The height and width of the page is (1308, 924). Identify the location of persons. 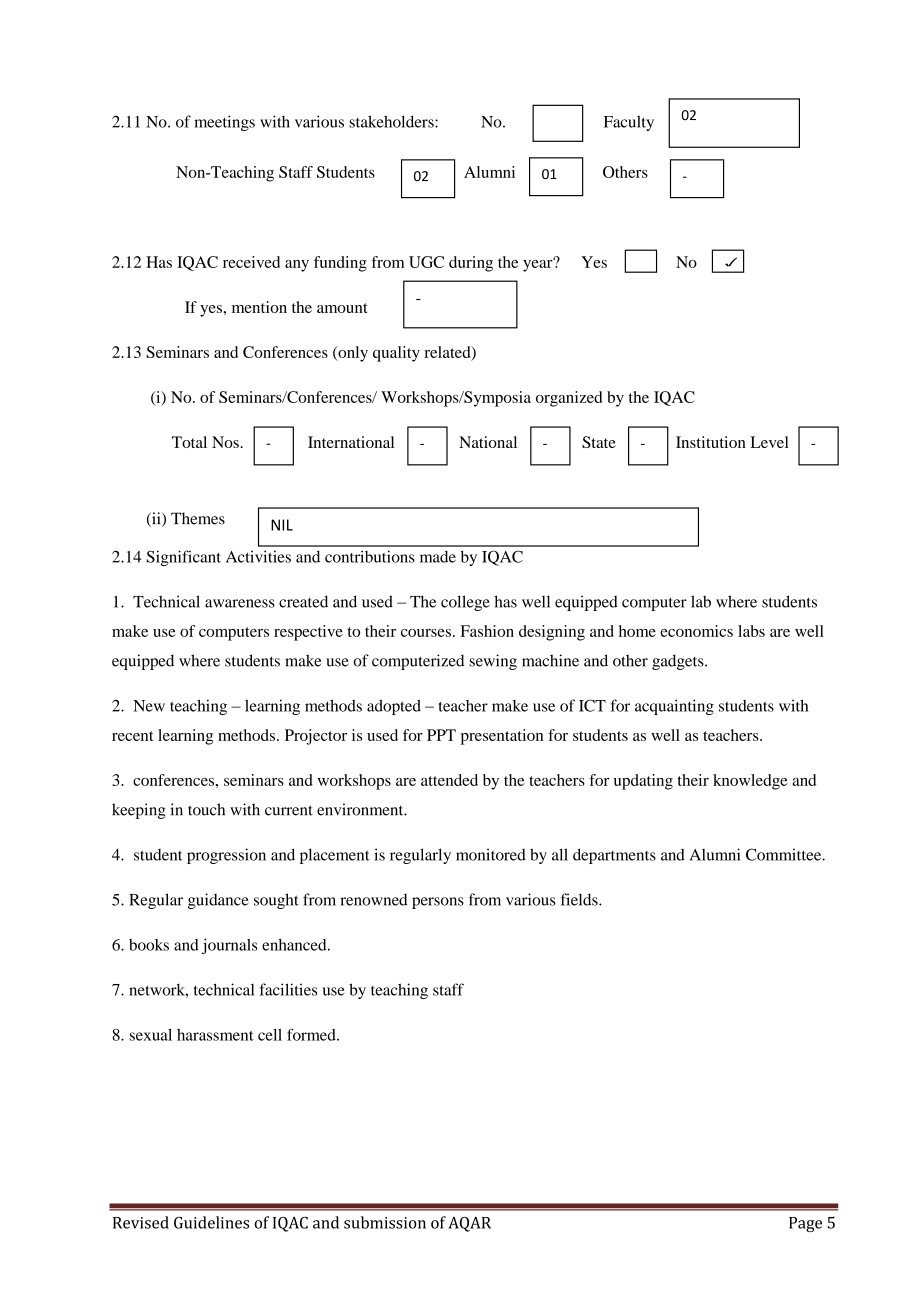
(438, 903).
